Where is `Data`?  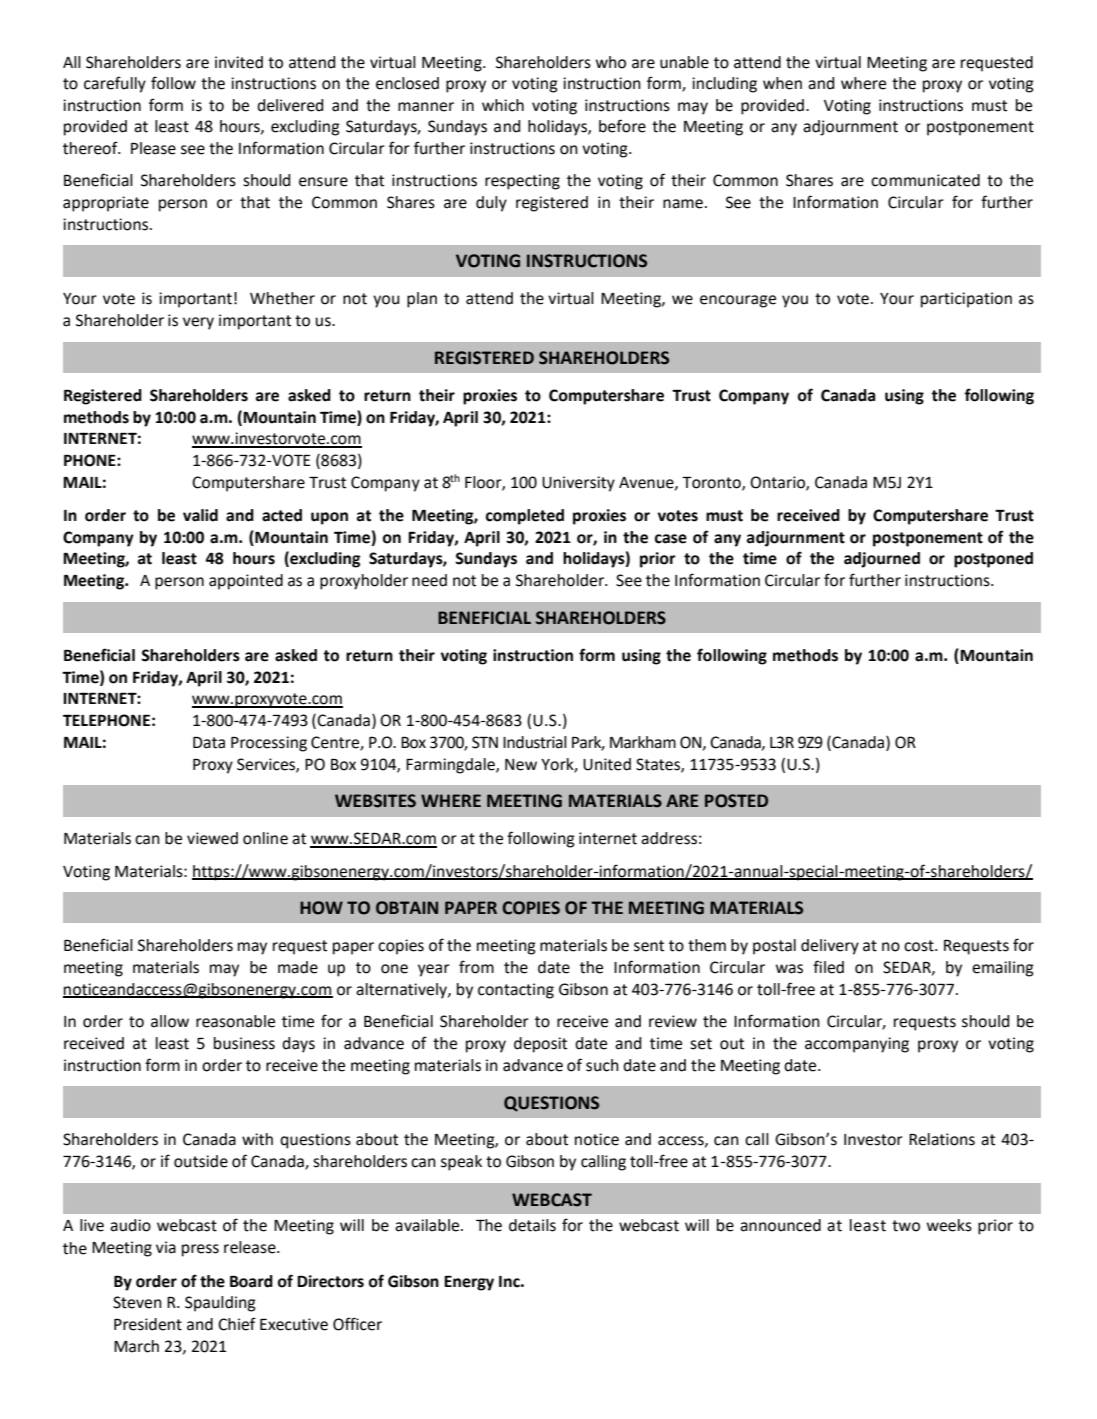
Data is located at coordinates (209, 743).
